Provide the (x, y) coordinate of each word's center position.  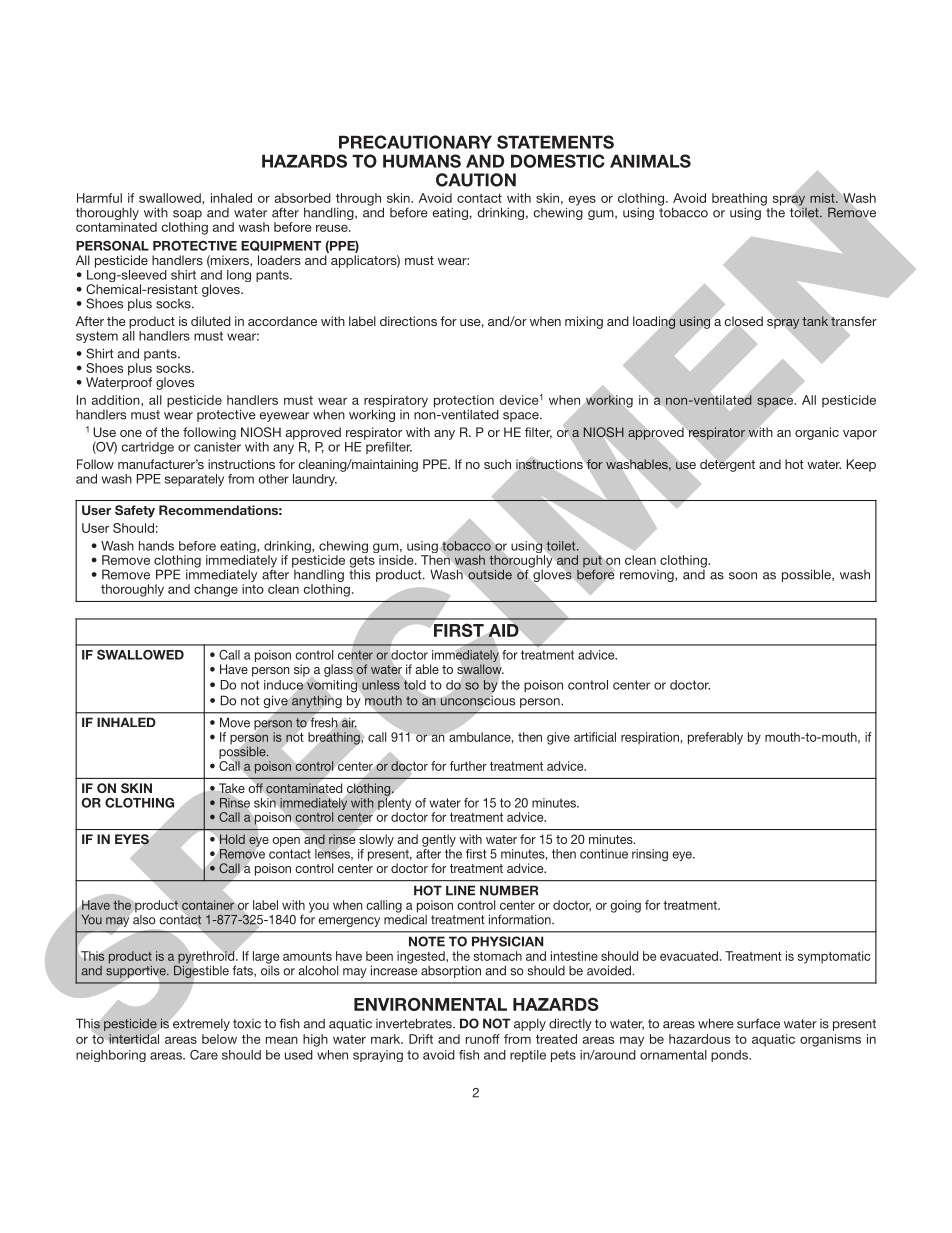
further (468, 766)
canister (217, 445)
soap (187, 215)
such (497, 464)
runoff (483, 1039)
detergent (727, 464)
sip (303, 671)
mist (823, 198)
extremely (200, 1023)
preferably (715, 738)
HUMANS (422, 161)
